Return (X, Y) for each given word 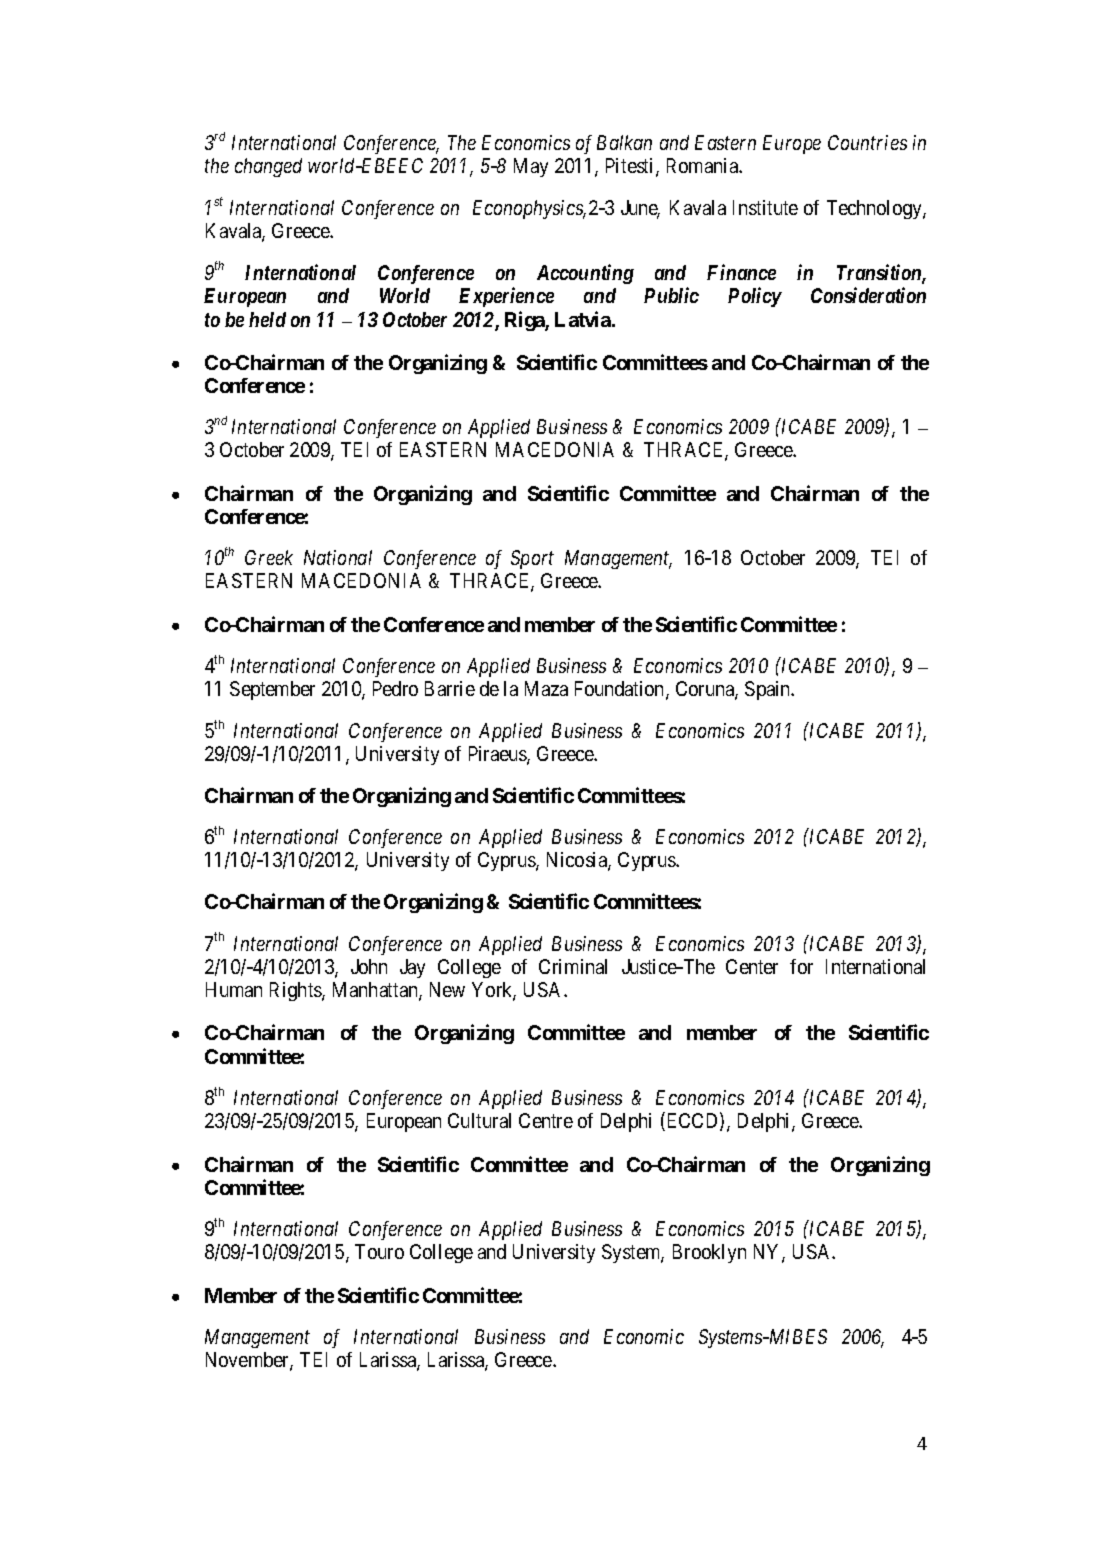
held (267, 319)
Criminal (573, 966)
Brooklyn (709, 1253)
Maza (546, 688)
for (801, 966)
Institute (765, 207)
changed (268, 167)
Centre (546, 1120)
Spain (769, 690)
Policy (755, 297)
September (272, 690)
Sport (532, 559)
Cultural (479, 1120)
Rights (296, 991)
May (531, 167)
